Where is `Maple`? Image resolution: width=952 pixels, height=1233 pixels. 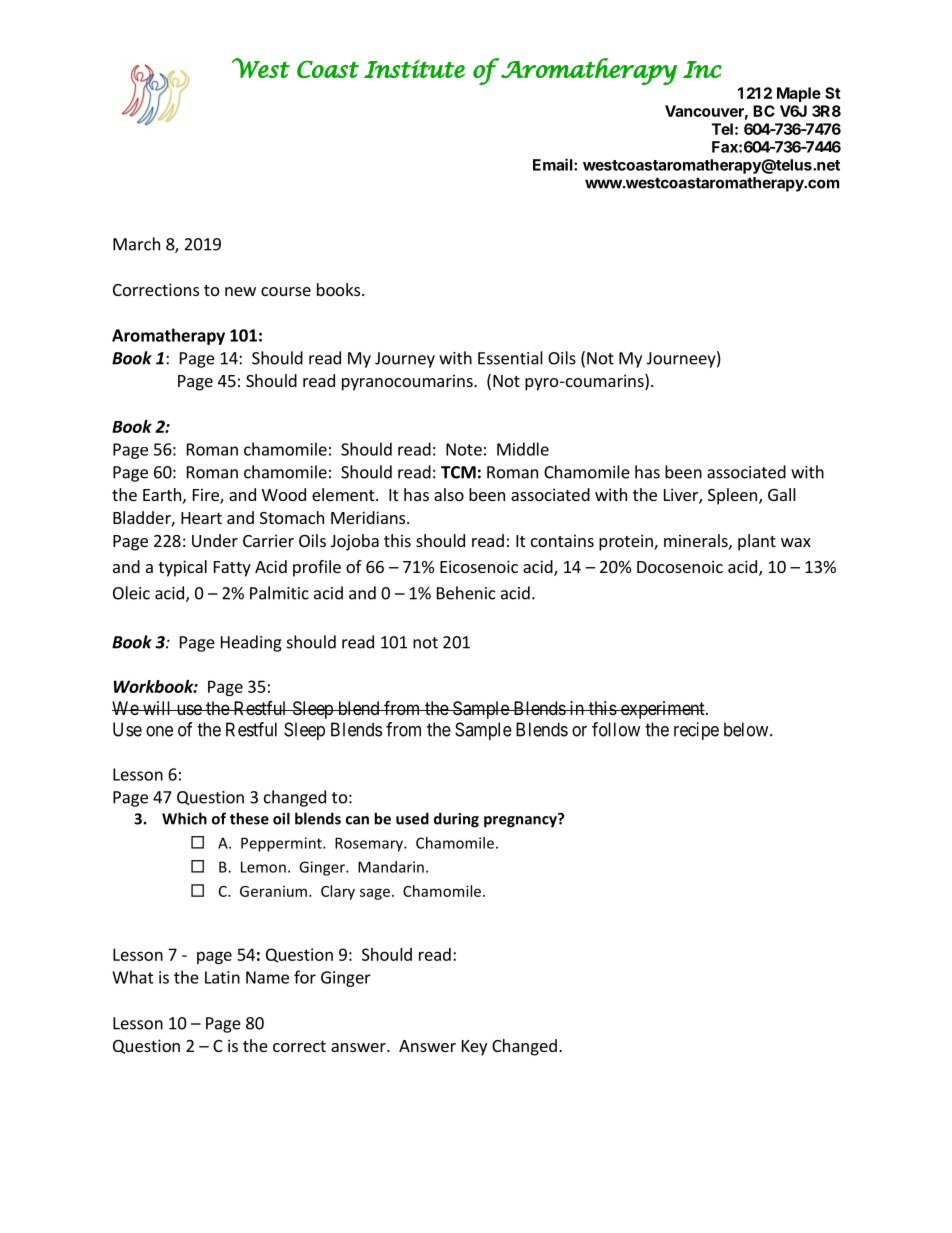 Maple is located at coordinates (799, 94).
